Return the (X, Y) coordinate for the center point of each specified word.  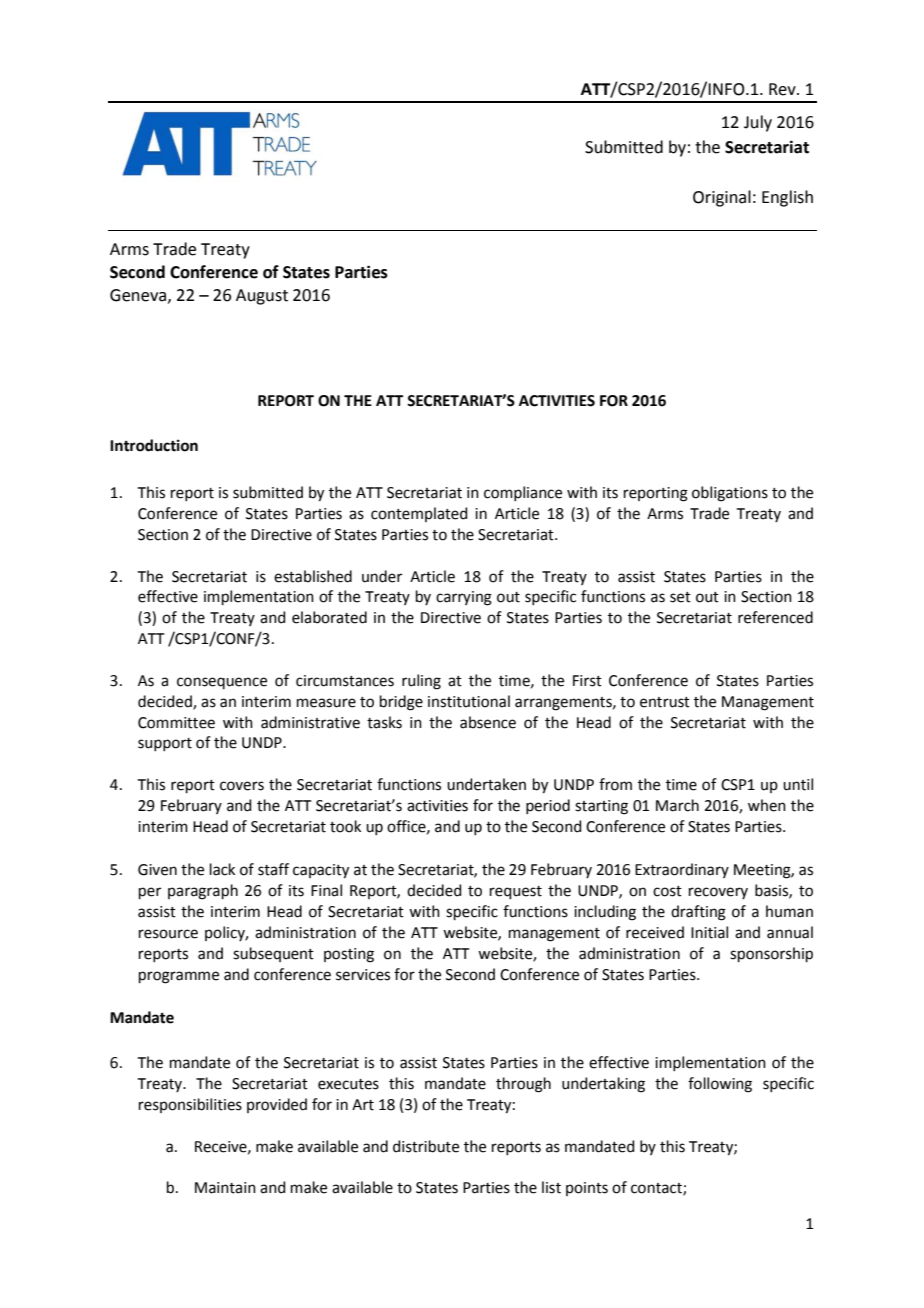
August (262, 297)
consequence (222, 683)
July (758, 123)
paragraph (203, 892)
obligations (730, 494)
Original (722, 198)
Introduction (154, 445)
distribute (426, 1146)
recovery (718, 893)
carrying (464, 598)
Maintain (225, 1188)
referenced (775, 617)
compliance (523, 493)
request (516, 892)
